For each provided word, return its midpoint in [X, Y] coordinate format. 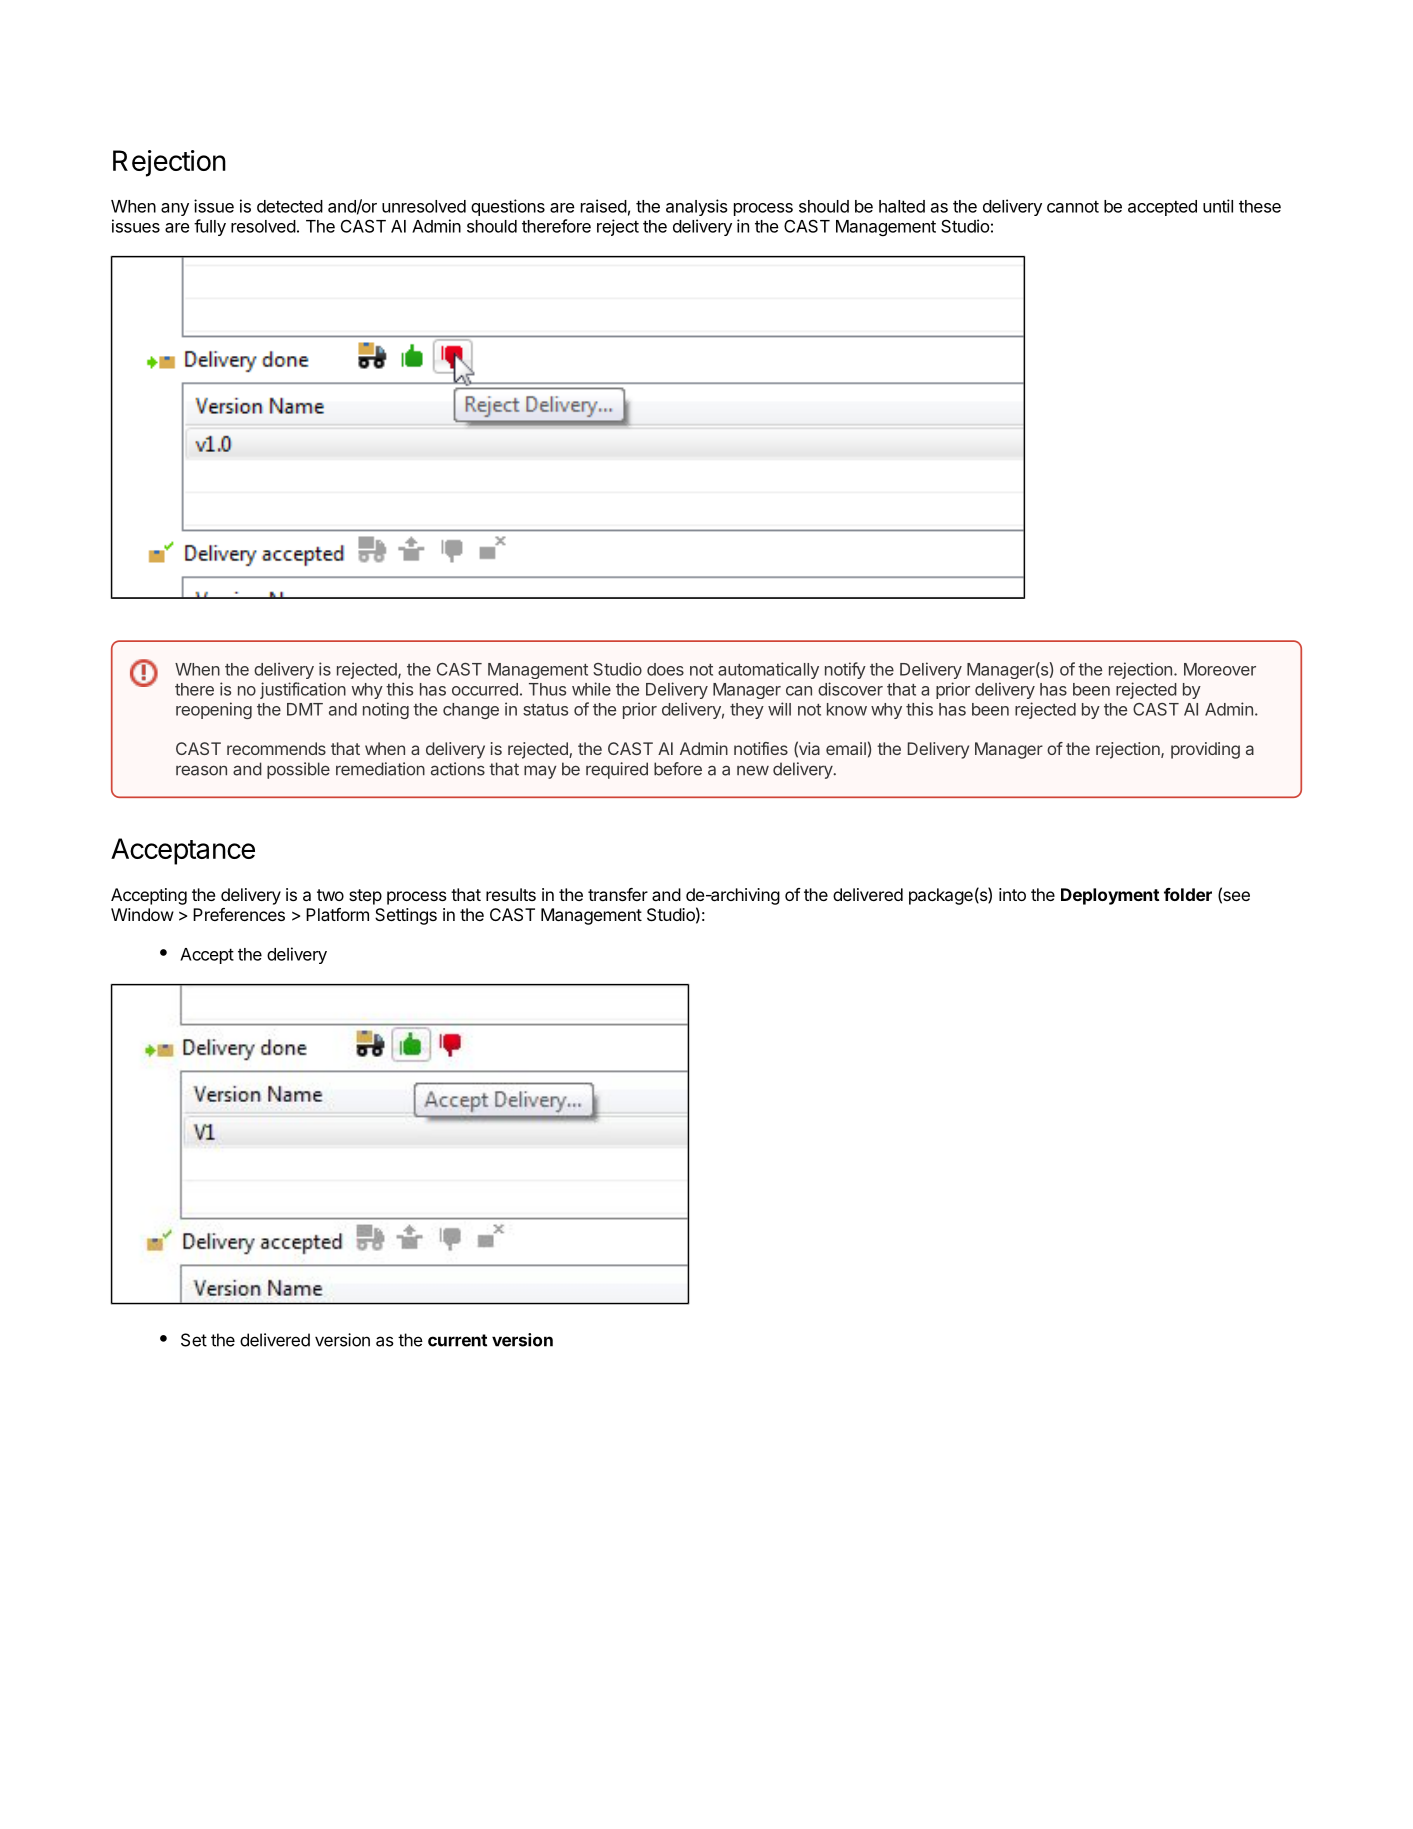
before [678, 769]
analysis [697, 207]
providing [1205, 750]
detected [290, 206]
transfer [618, 894]
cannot [1073, 207]
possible [298, 770]
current [457, 1340]
